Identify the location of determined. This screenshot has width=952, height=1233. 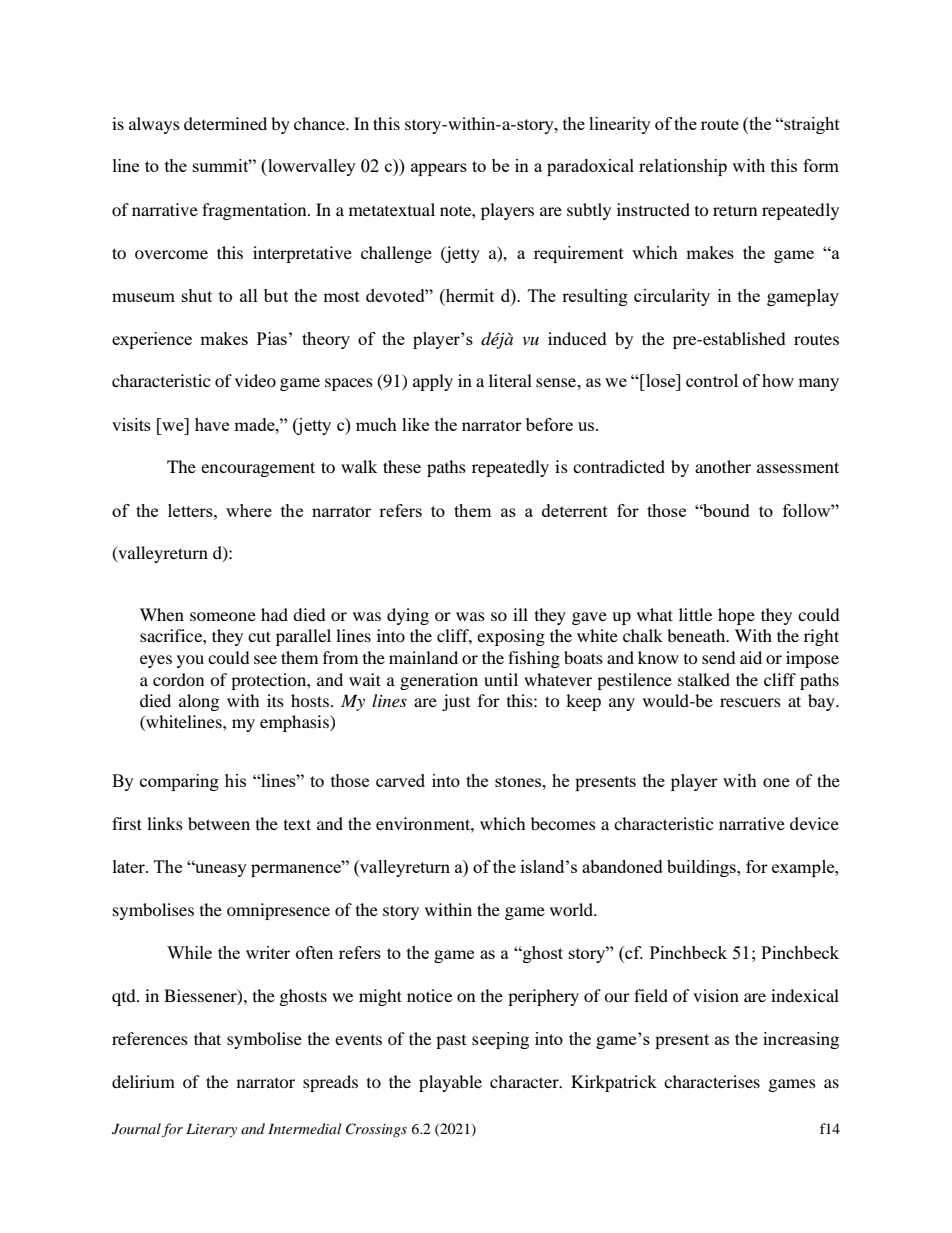
(225, 123).
